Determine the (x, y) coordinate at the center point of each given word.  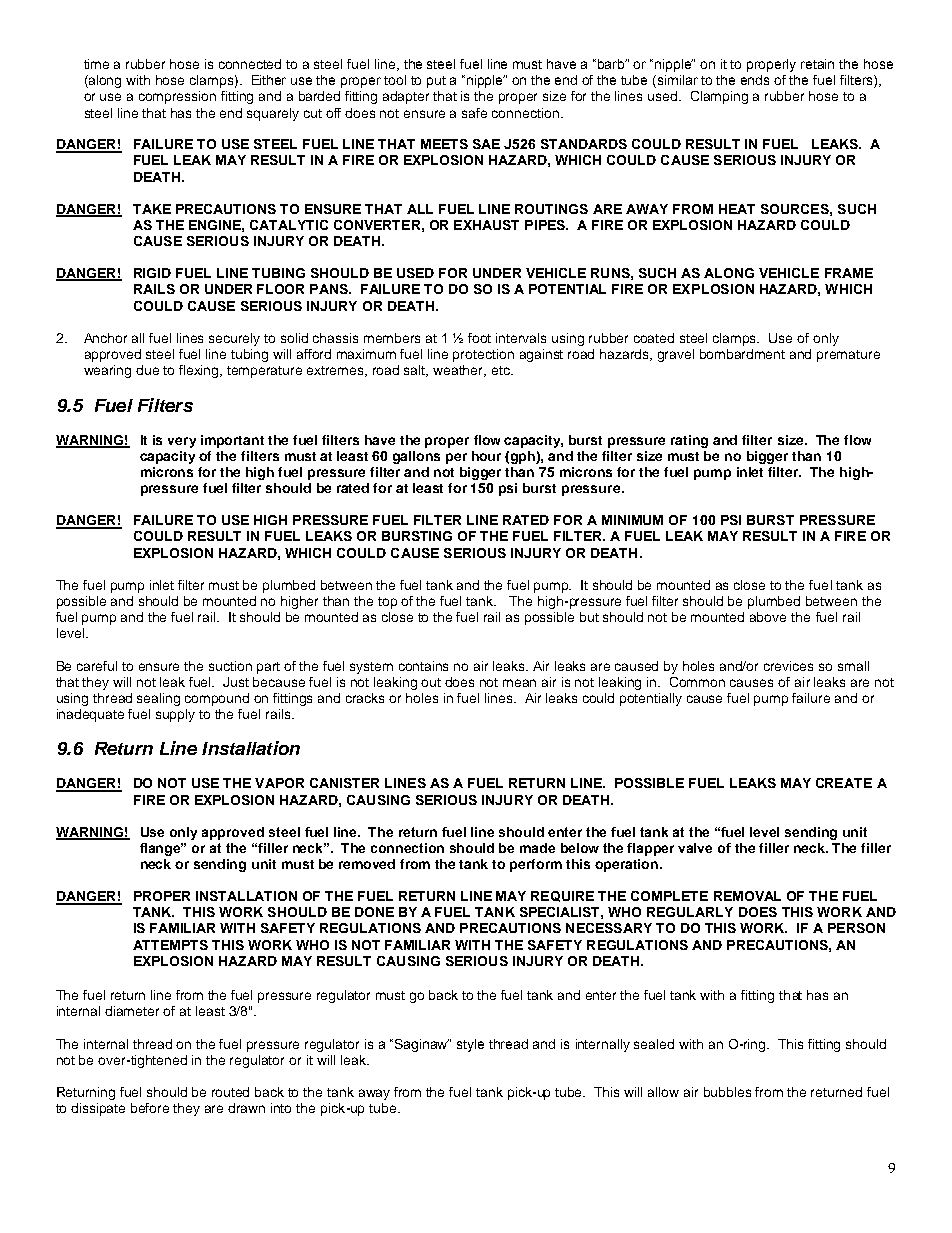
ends (755, 80)
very (182, 442)
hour (486, 456)
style (470, 1045)
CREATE (844, 783)
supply (175, 715)
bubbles (727, 1092)
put (436, 82)
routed (230, 1092)
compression (177, 97)
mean (519, 683)
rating (689, 441)
